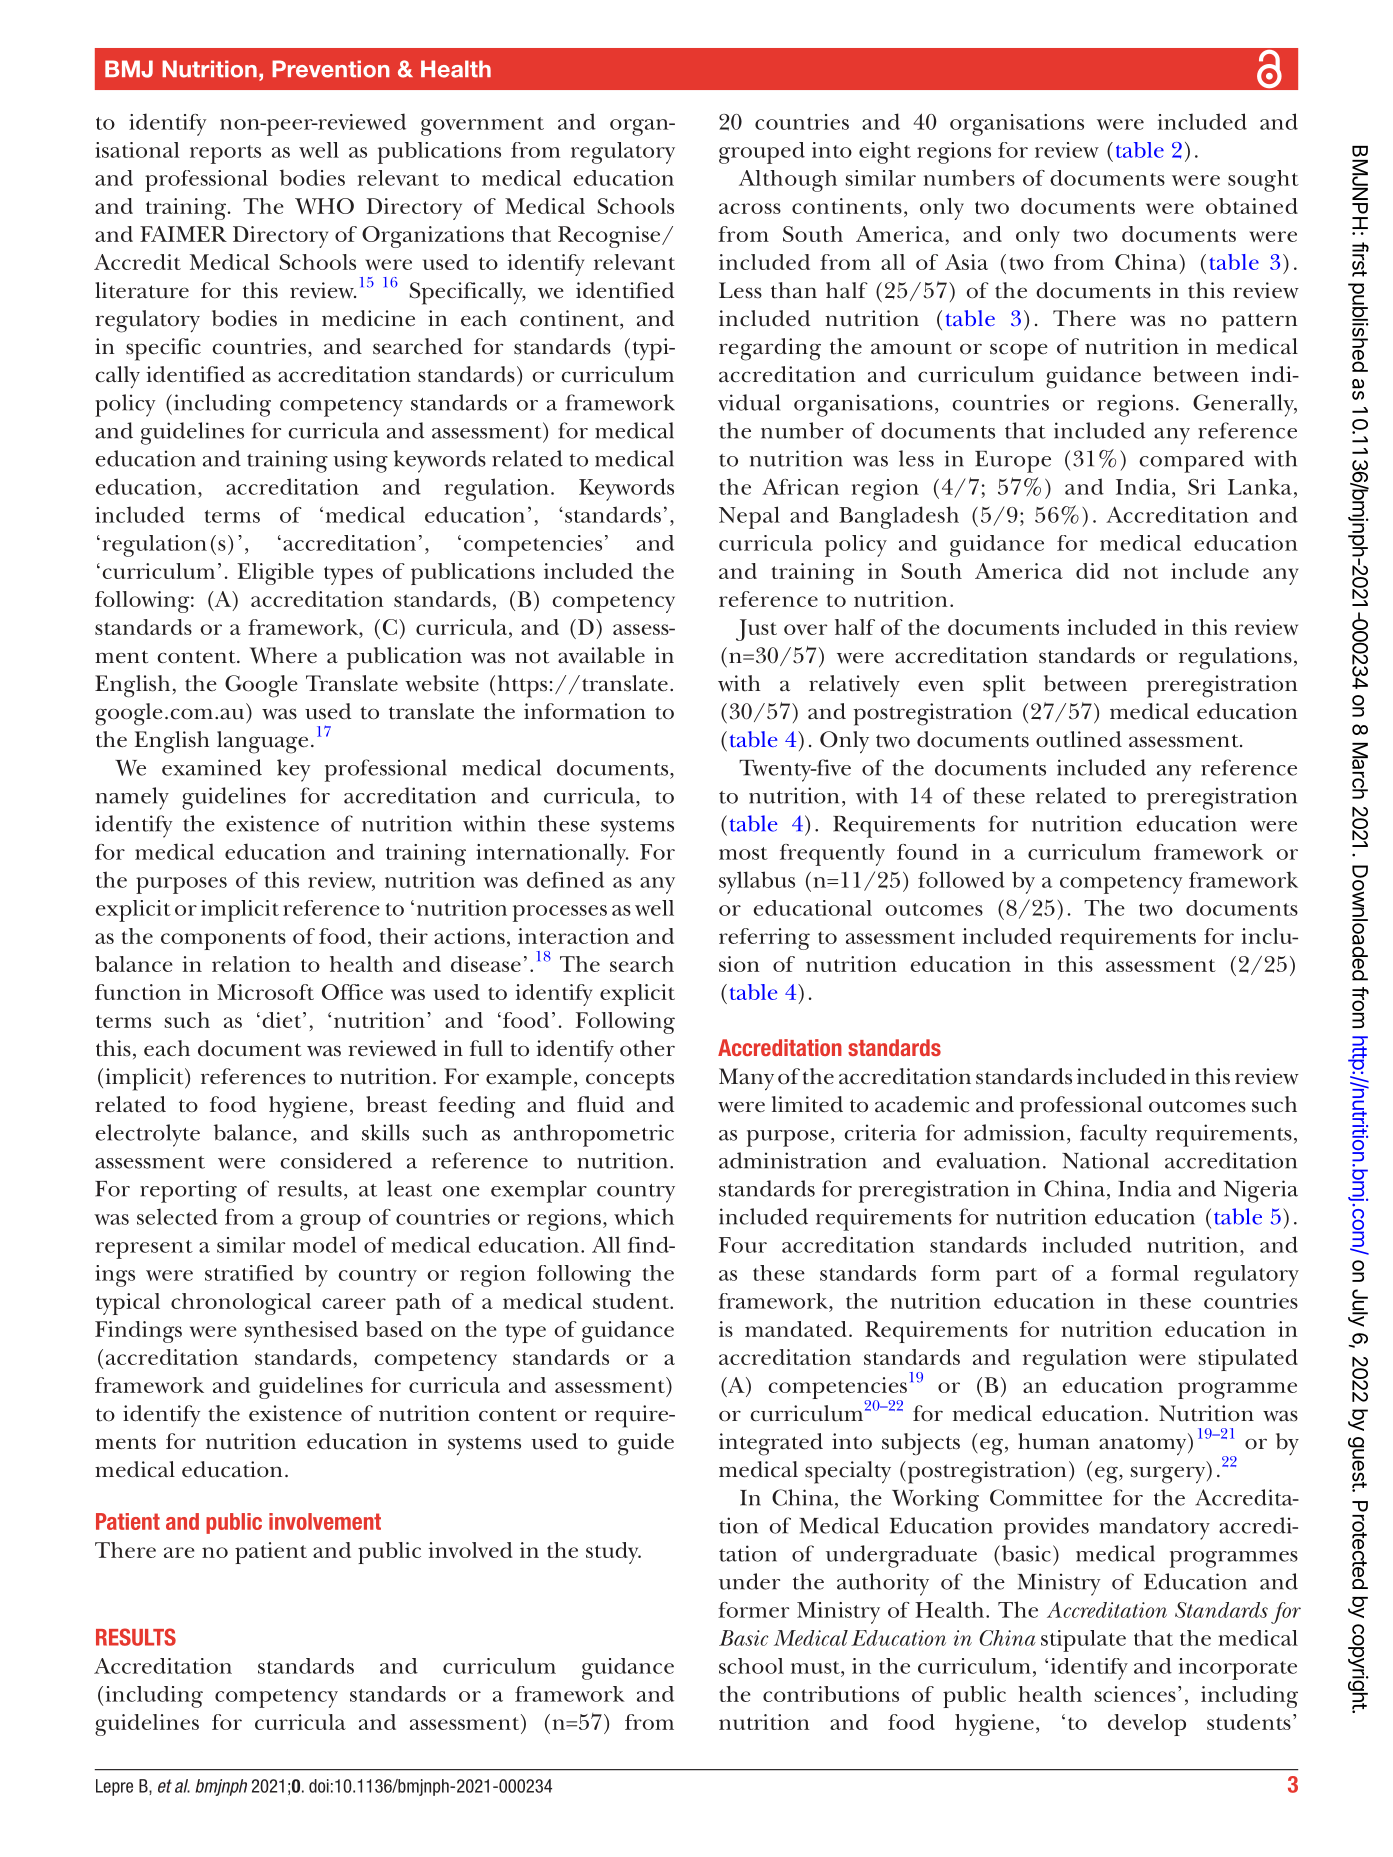  I want to click on followed, so click(961, 879).
